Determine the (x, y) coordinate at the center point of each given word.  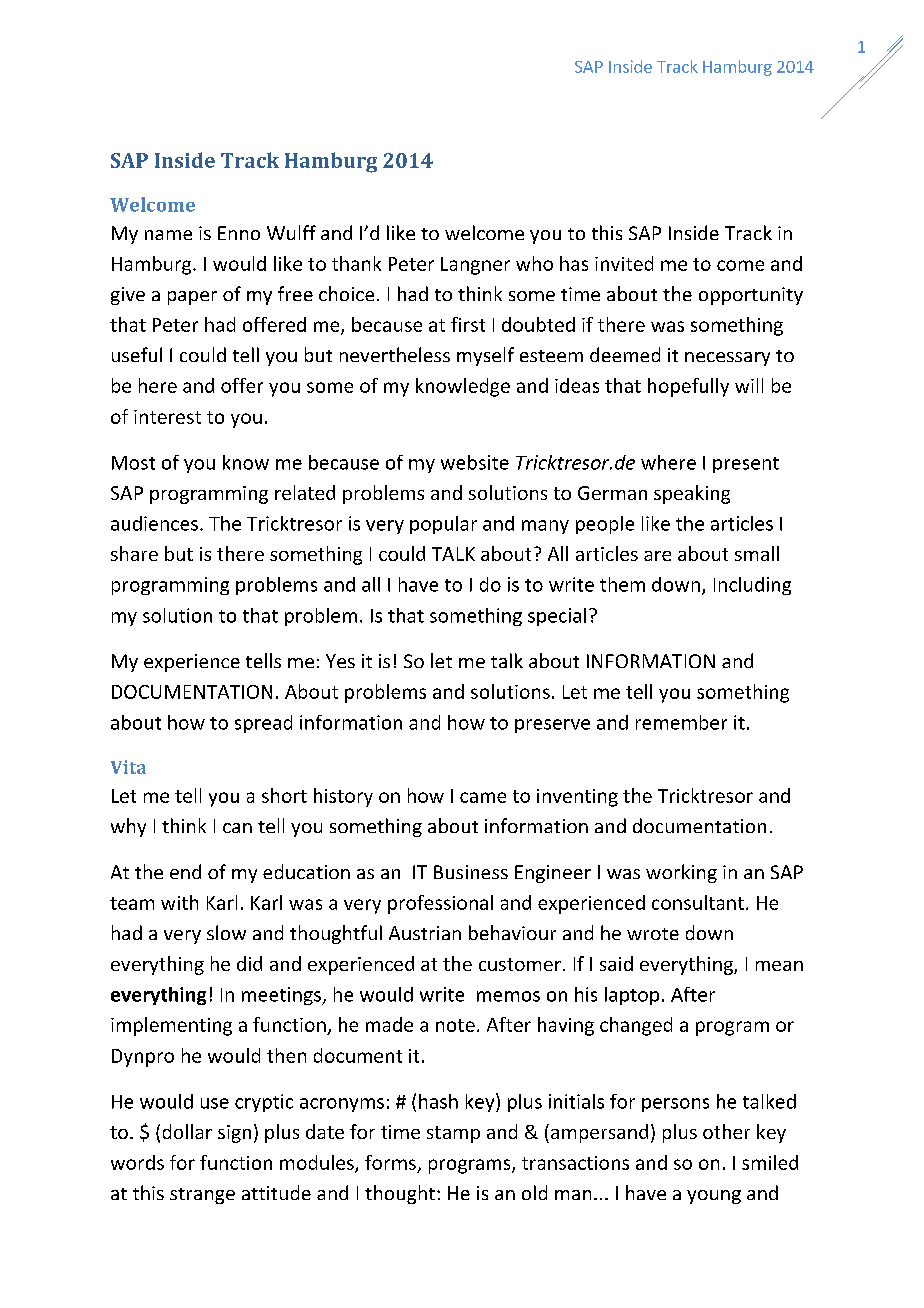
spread (263, 724)
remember (681, 722)
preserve (552, 726)
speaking (692, 494)
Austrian (425, 933)
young (714, 1197)
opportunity (751, 296)
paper (192, 298)
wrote (653, 934)
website (475, 462)
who (534, 263)
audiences (154, 523)
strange (202, 1196)
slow (226, 932)
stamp (453, 1134)
